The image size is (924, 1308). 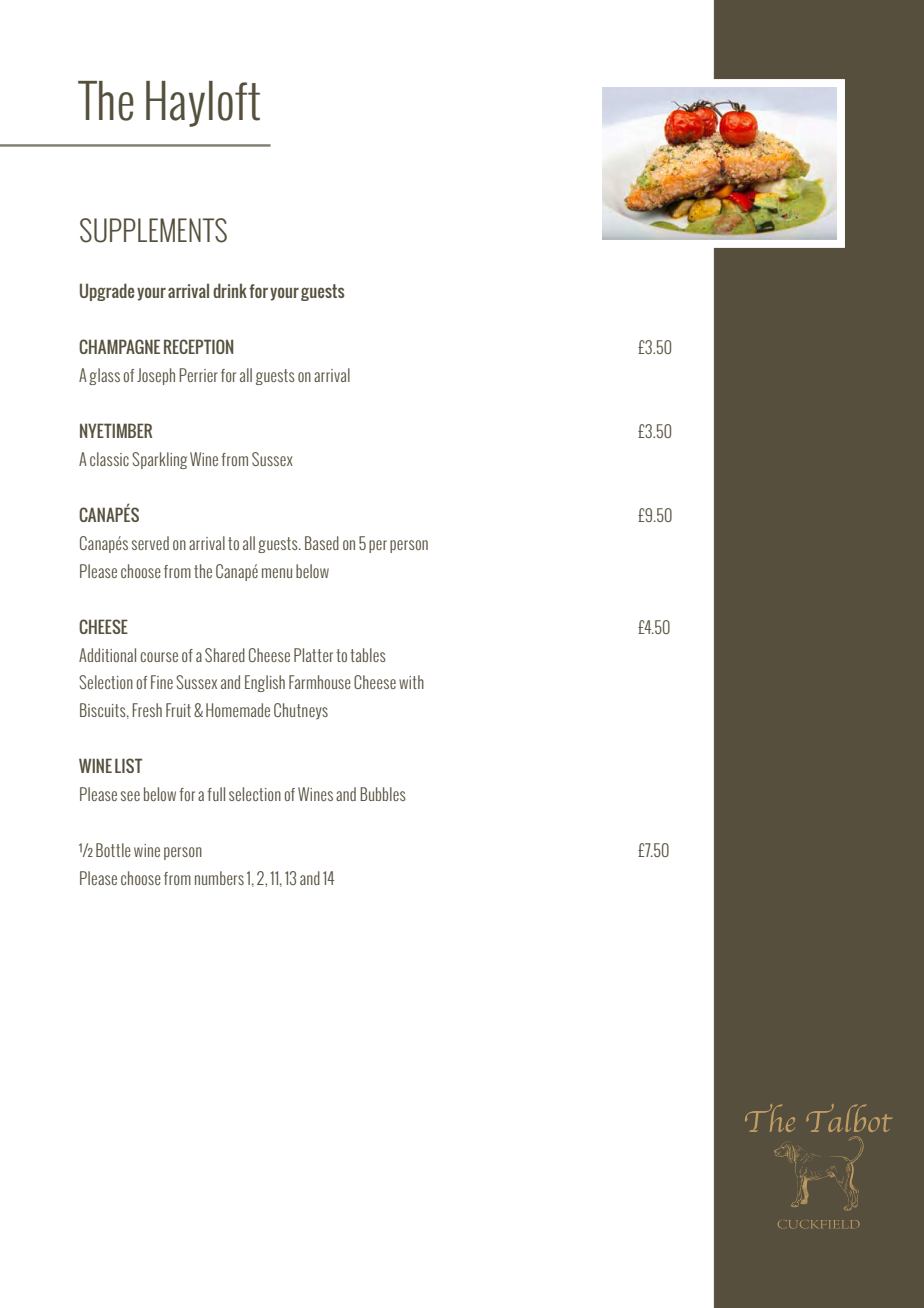 I want to click on Bottle, so click(x=113, y=850).
